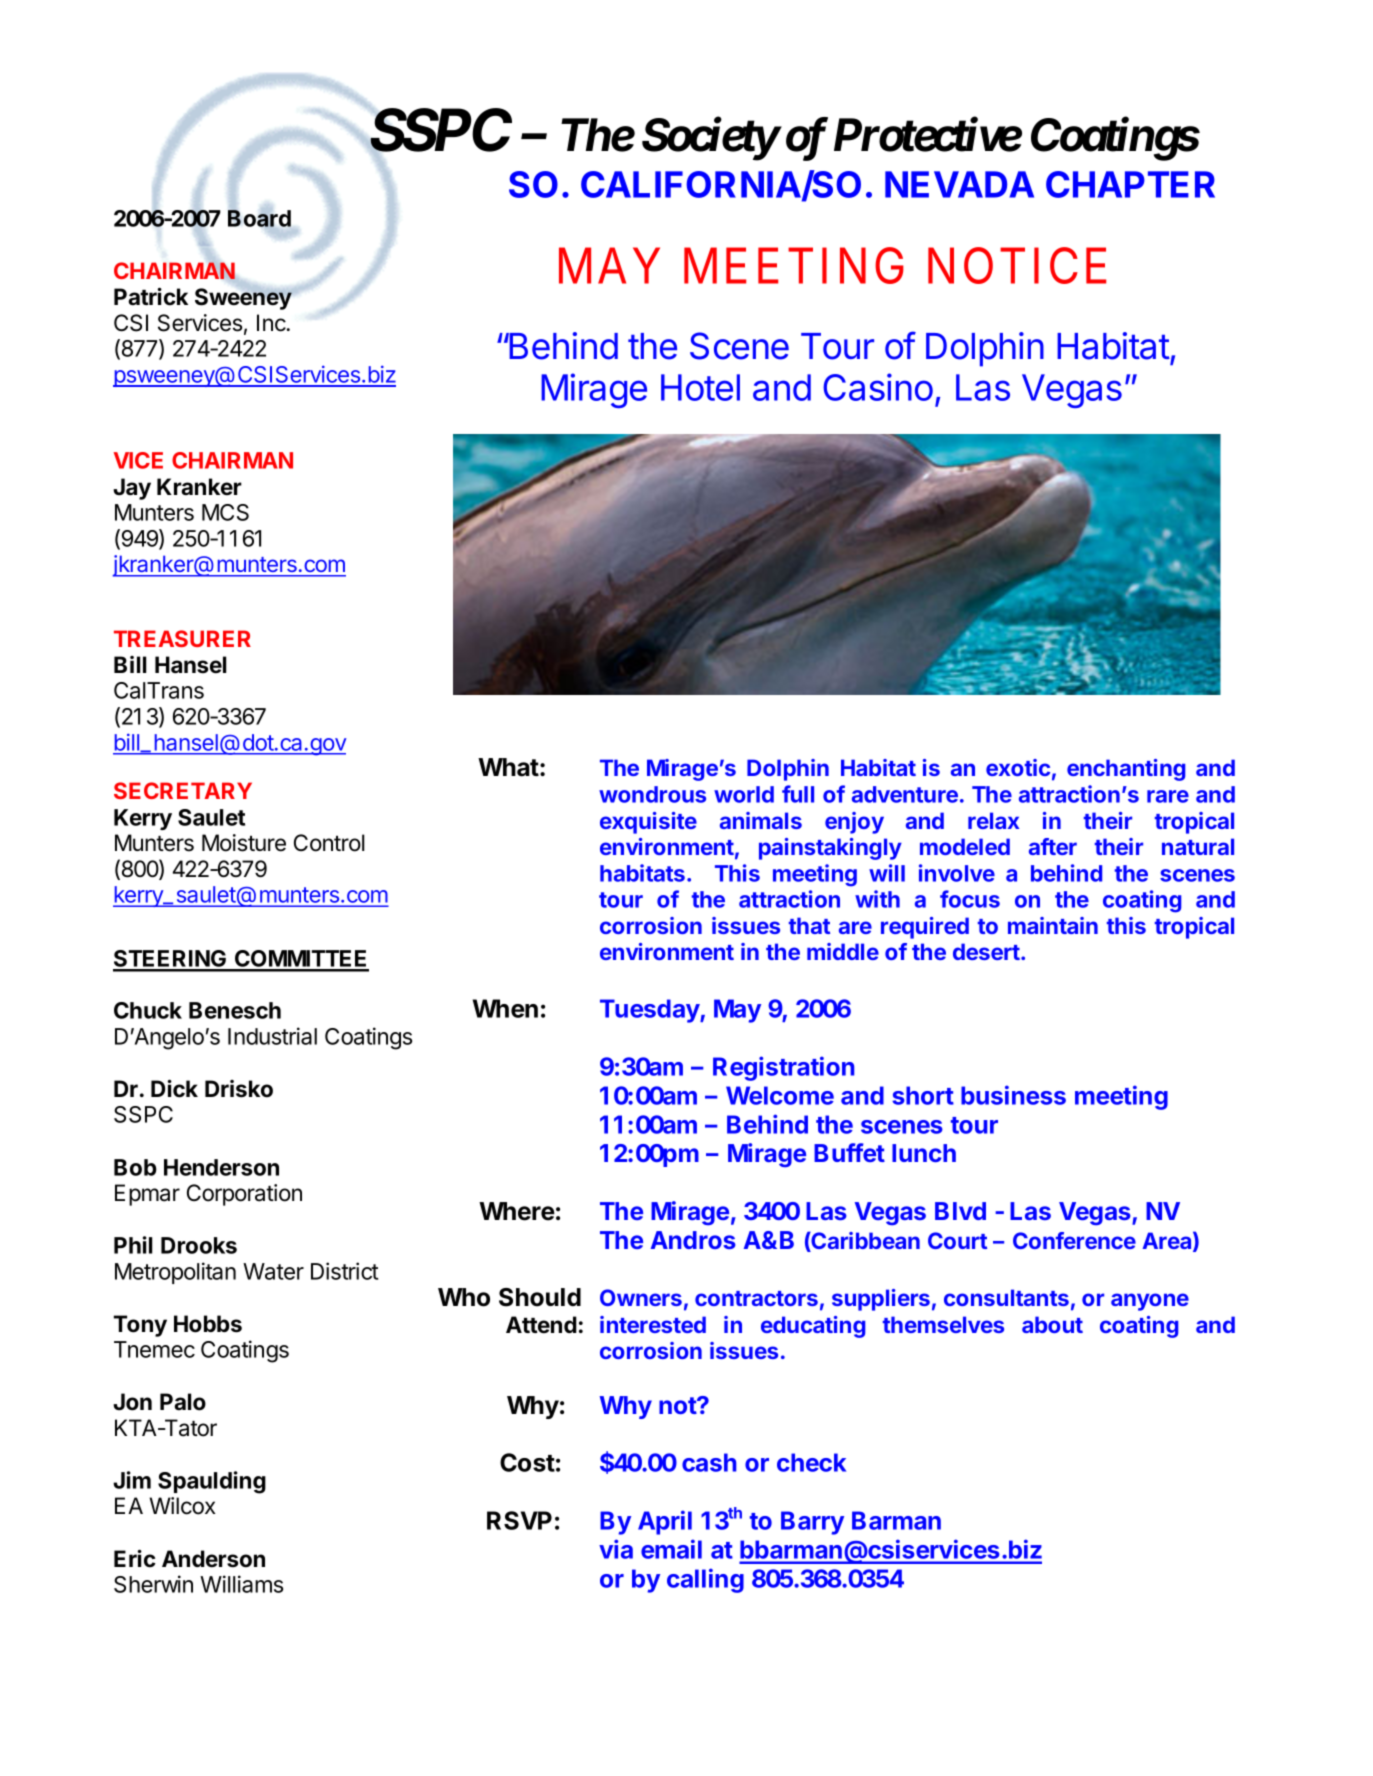  Describe the element at coordinates (1168, 796) in the screenshot. I see `rare` at that location.
